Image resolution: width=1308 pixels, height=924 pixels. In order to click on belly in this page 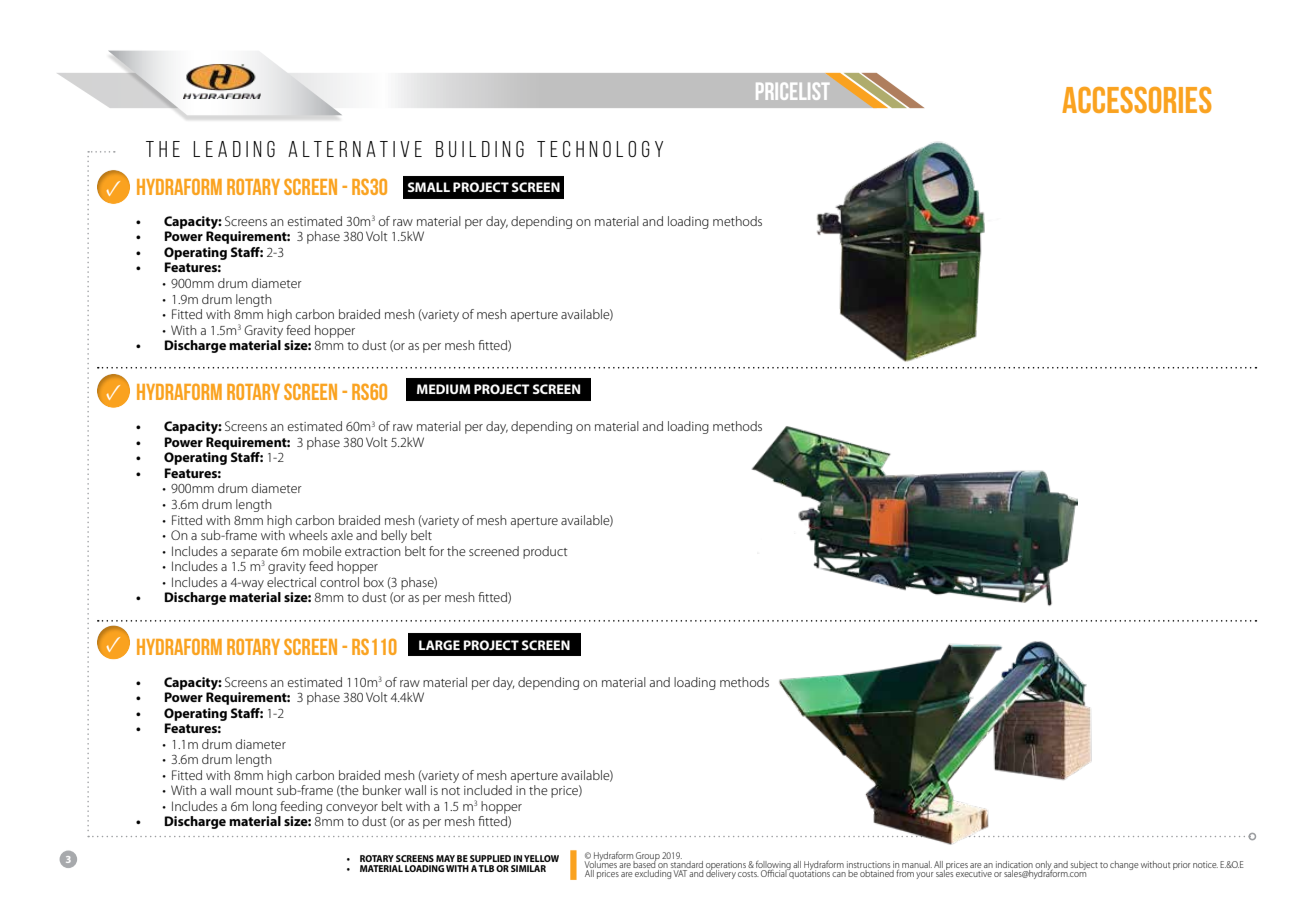, I will do `click(394, 536)`.
